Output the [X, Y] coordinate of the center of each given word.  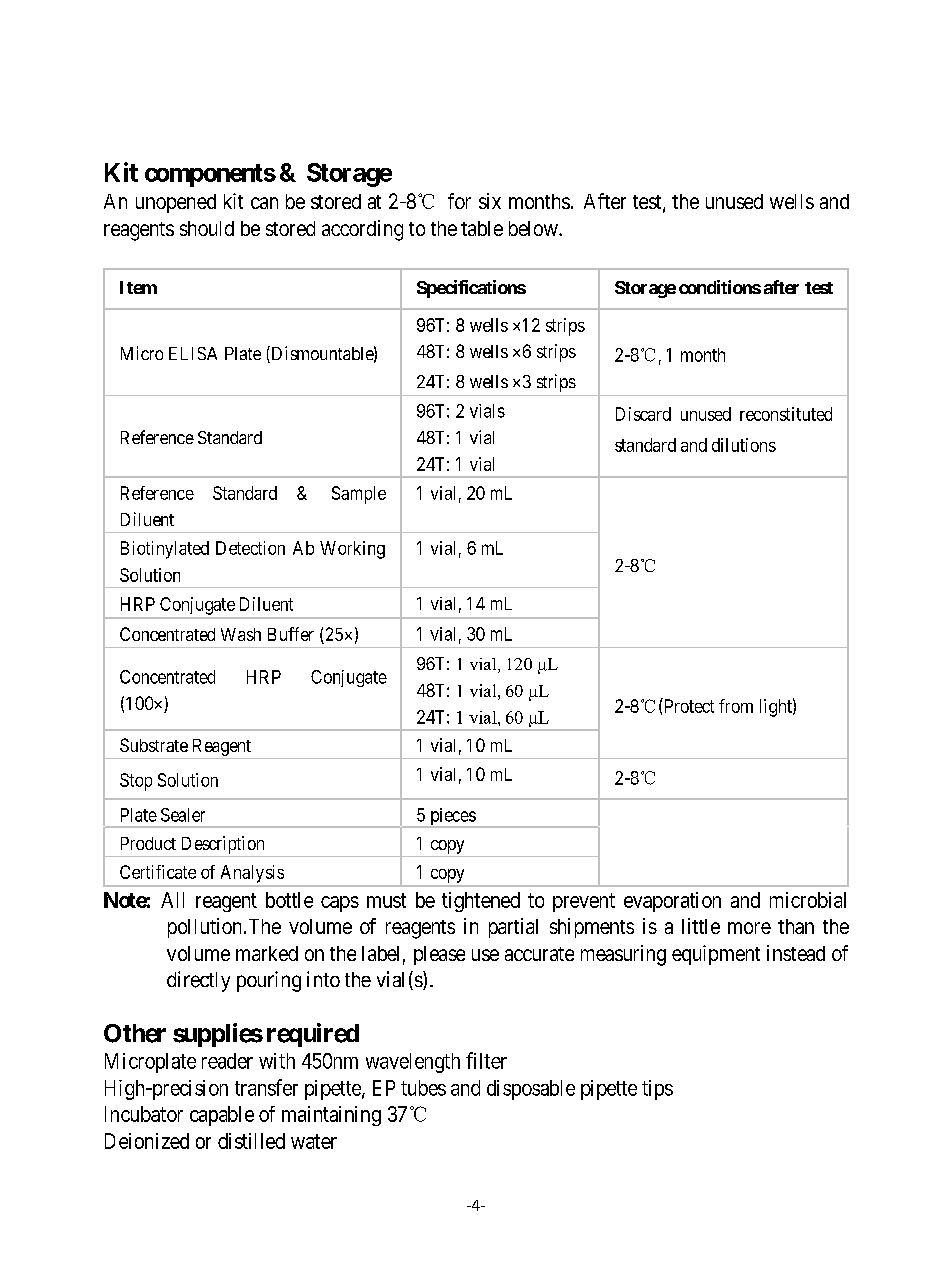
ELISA [193, 353]
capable [222, 1116]
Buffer [291, 634]
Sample [359, 495]
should [207, 228]
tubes [423, 1088]
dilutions [744, 445]
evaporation [672, 902]
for [459, 201]
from [736, 706]
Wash [241, 634]
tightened [481, 902]
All [172, 900]
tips [657, 1090]
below [534, 228]
